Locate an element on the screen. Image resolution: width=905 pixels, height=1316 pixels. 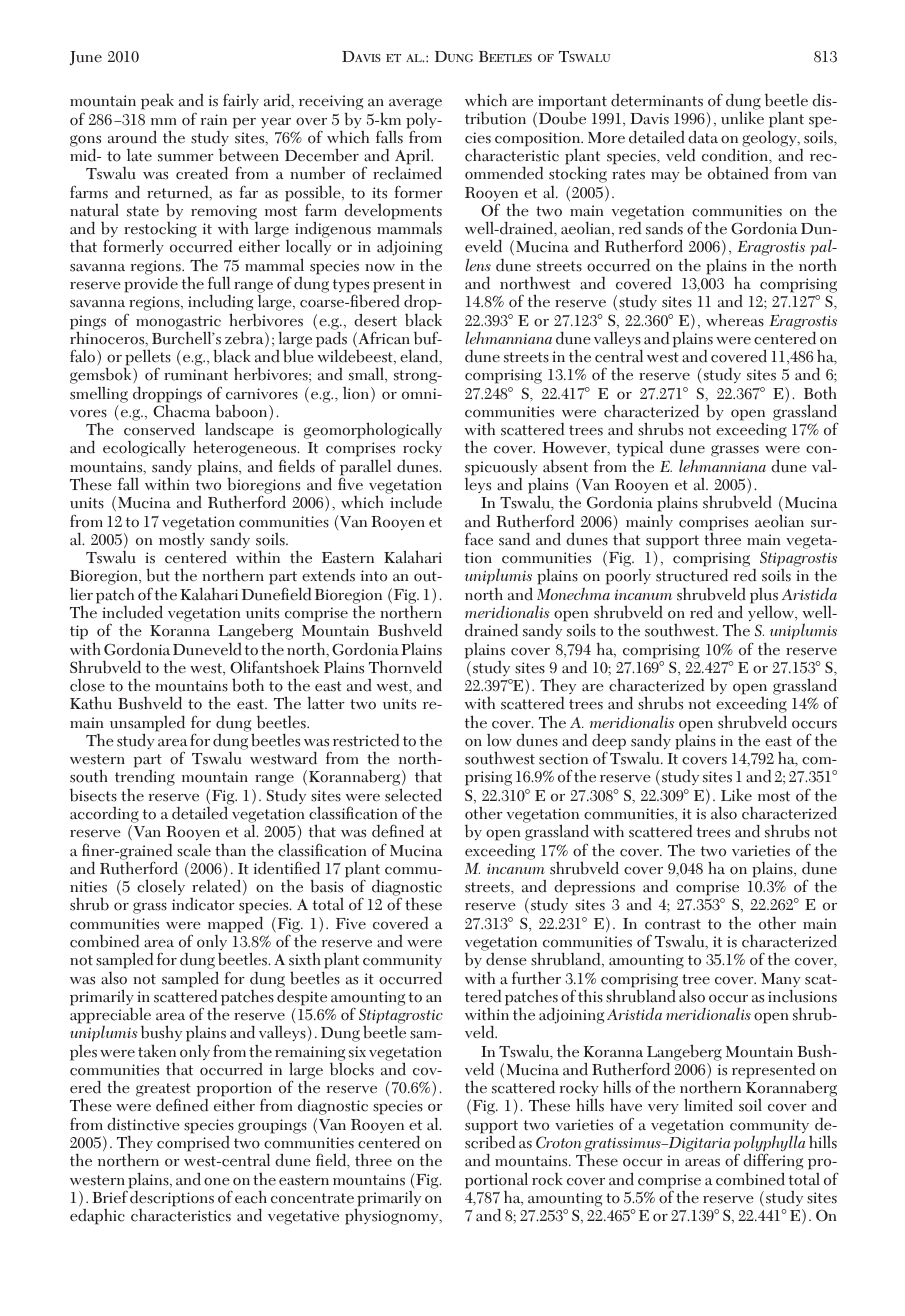
data is located at coordinates (703, 137).
